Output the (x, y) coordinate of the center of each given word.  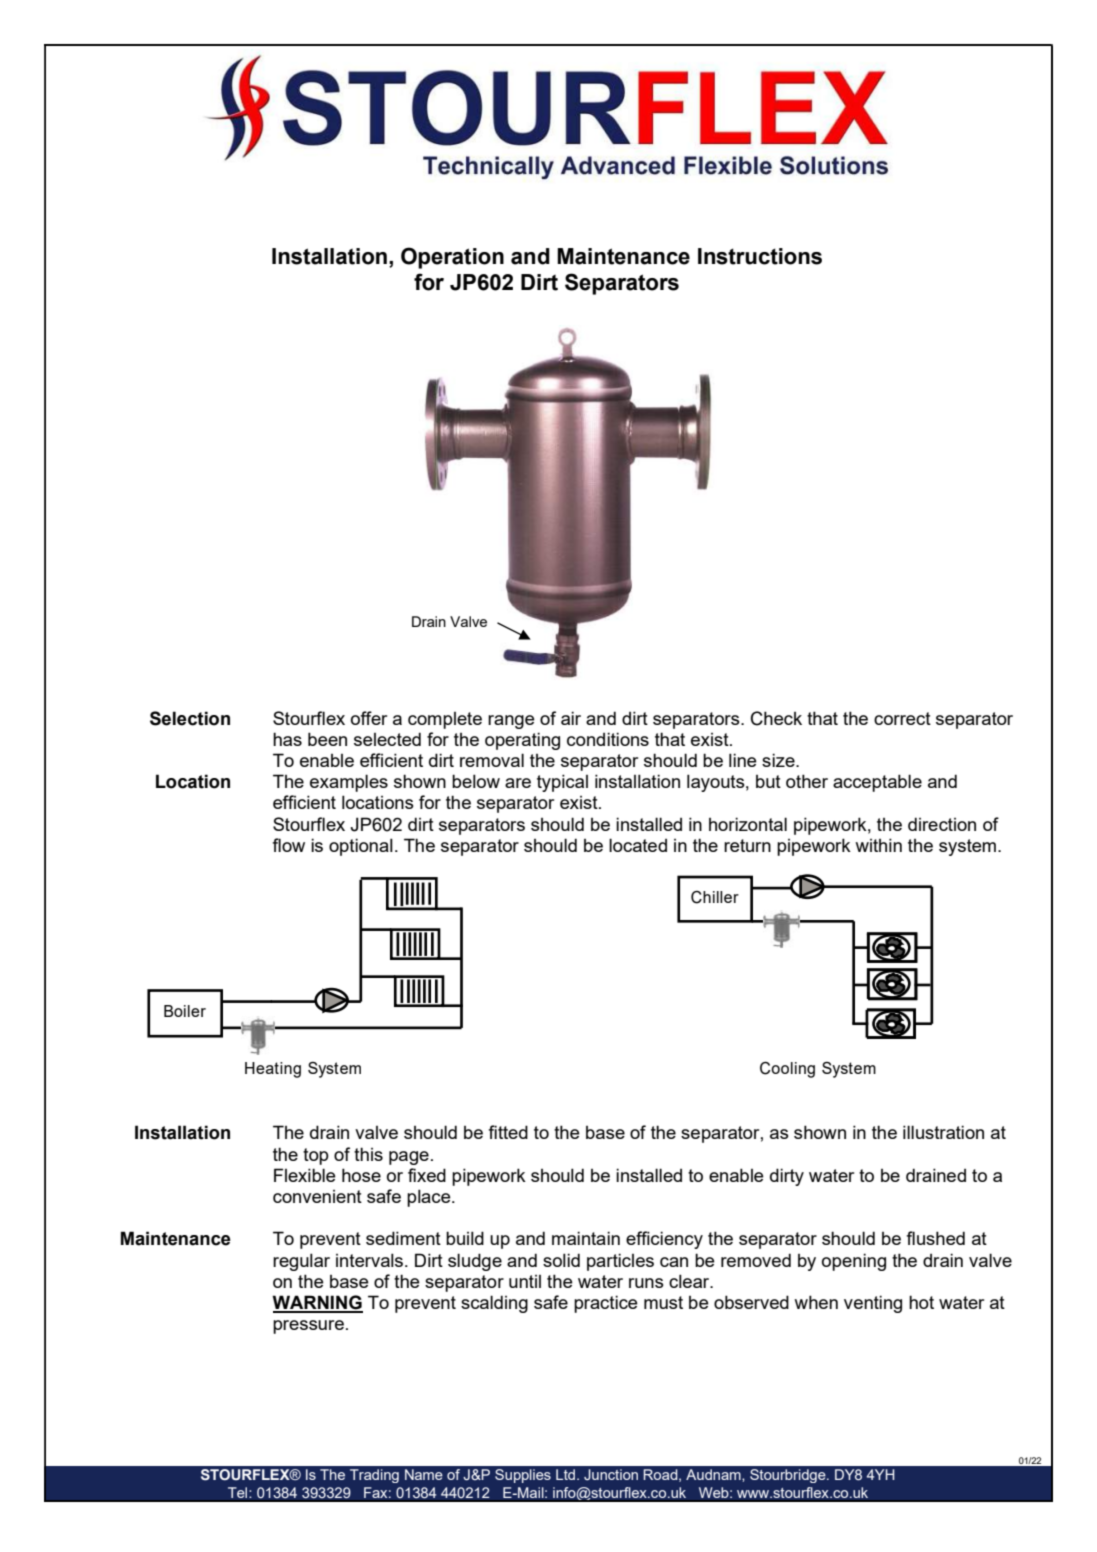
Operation (452, 258)
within (878, 845)
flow (288, 845)
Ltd (565, 1474)
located (638, 845)
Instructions (760, 256)
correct (902, 718)
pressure (308, 1327)
